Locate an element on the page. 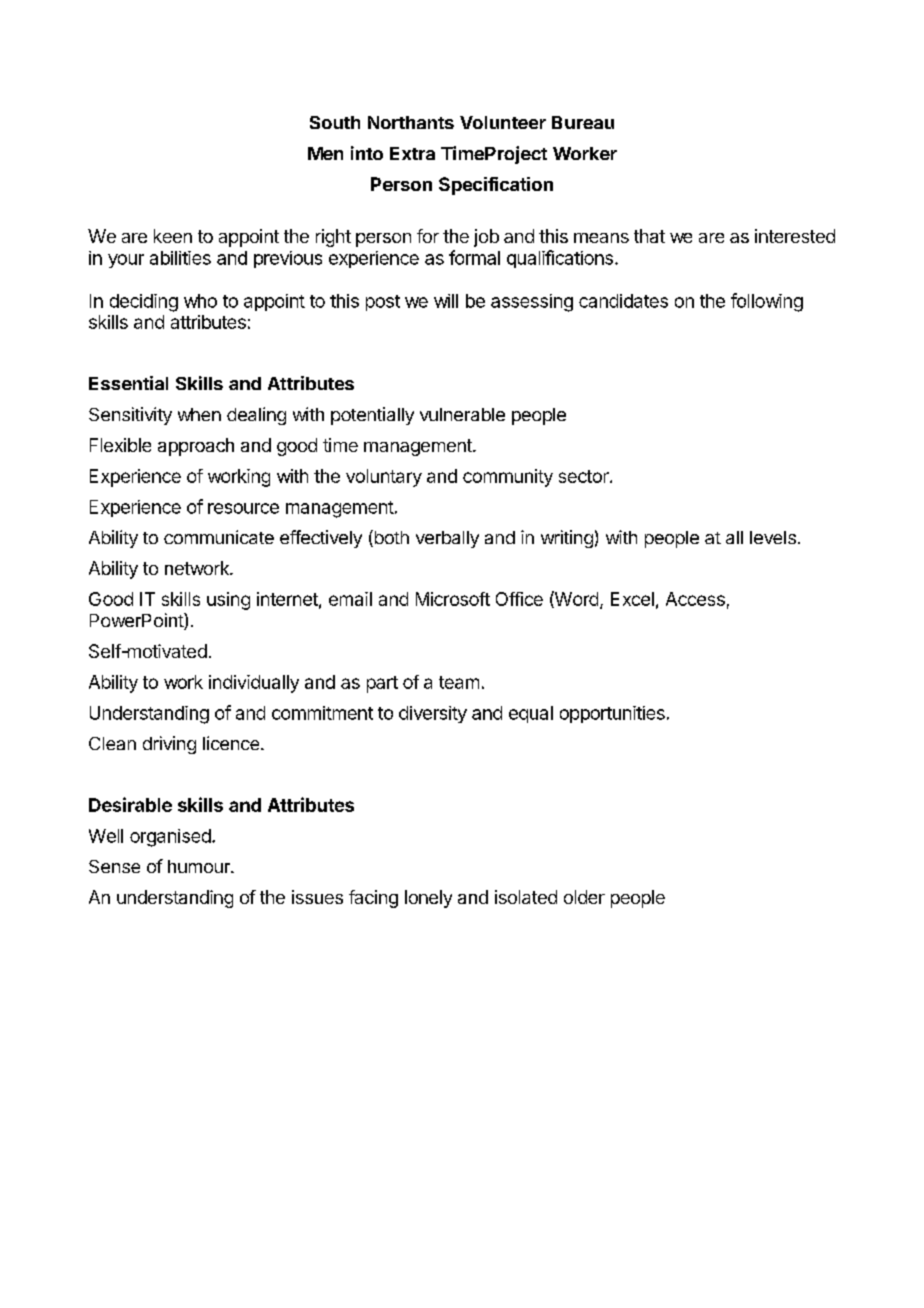 The width and height of the document is (924, 1308). South is located at coordinates (335, 122).
